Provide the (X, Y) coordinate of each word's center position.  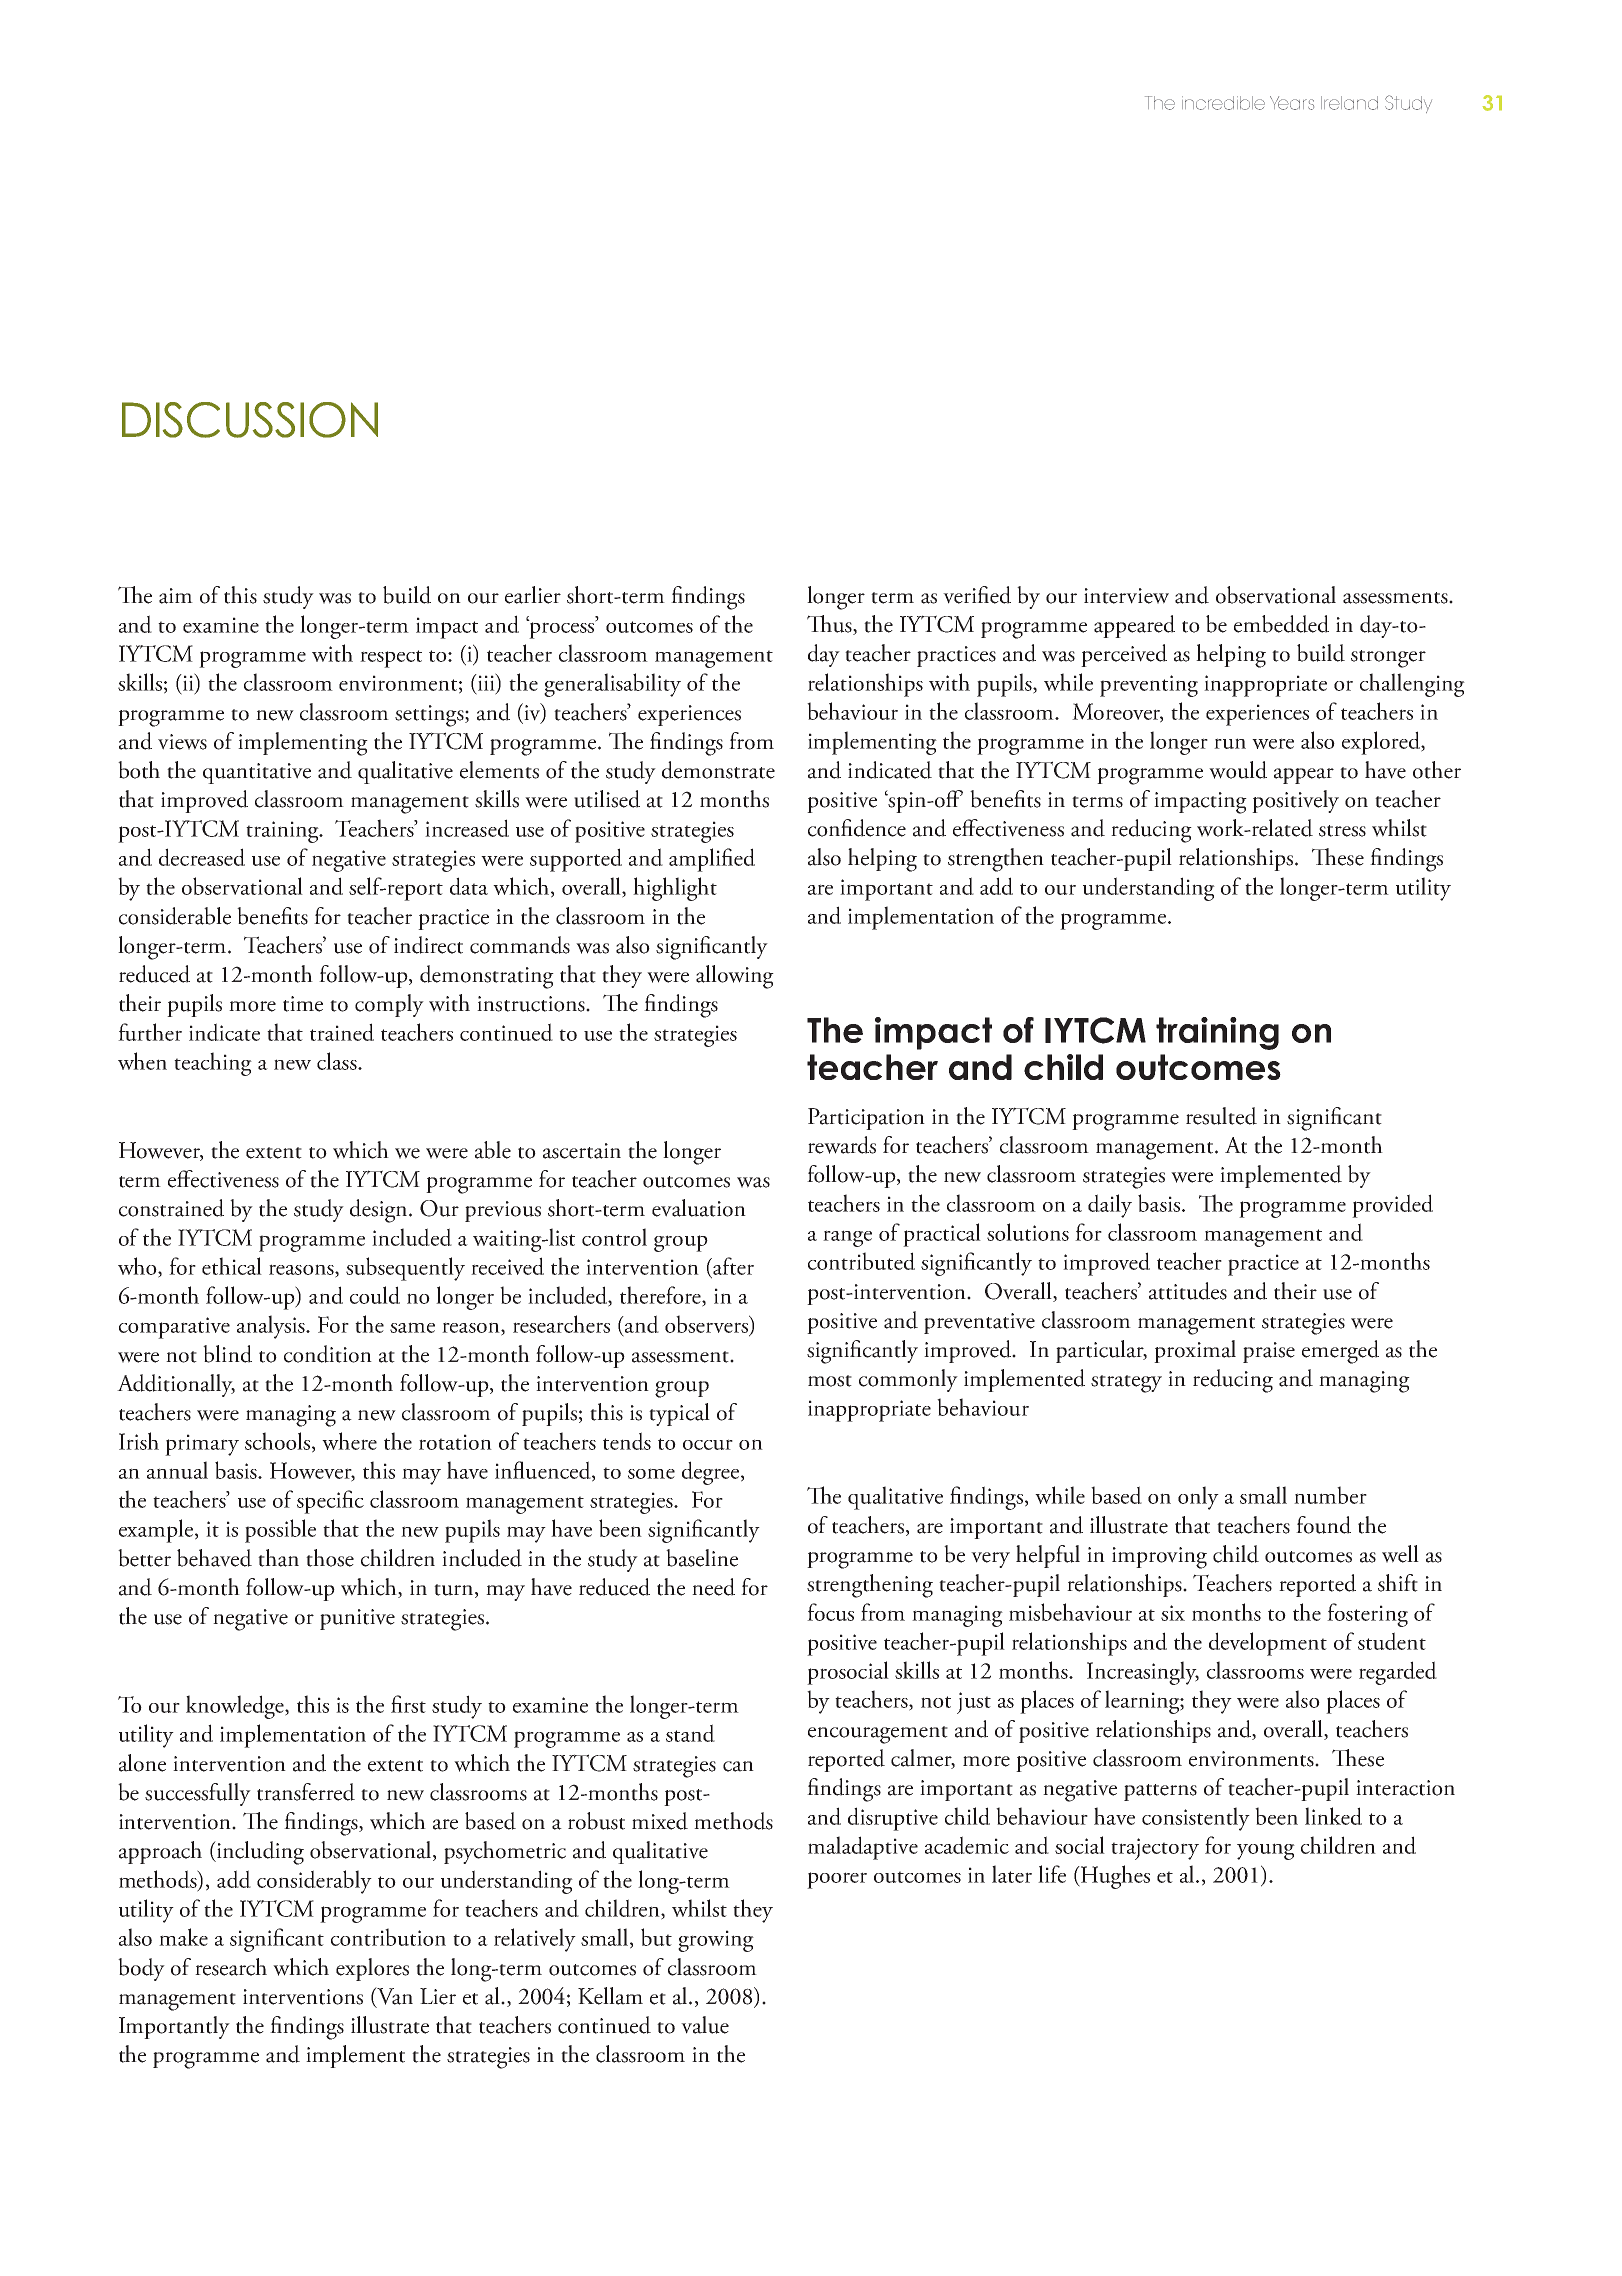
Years (1292, 103)
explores (372, 1969)
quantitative (257, 773)
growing (716, 1941)
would (1238, 770)
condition (328, 1354)
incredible (1223, 103)
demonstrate (718, 770)
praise (1269, 1352)
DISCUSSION (250, 420)
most (830, 1381)
